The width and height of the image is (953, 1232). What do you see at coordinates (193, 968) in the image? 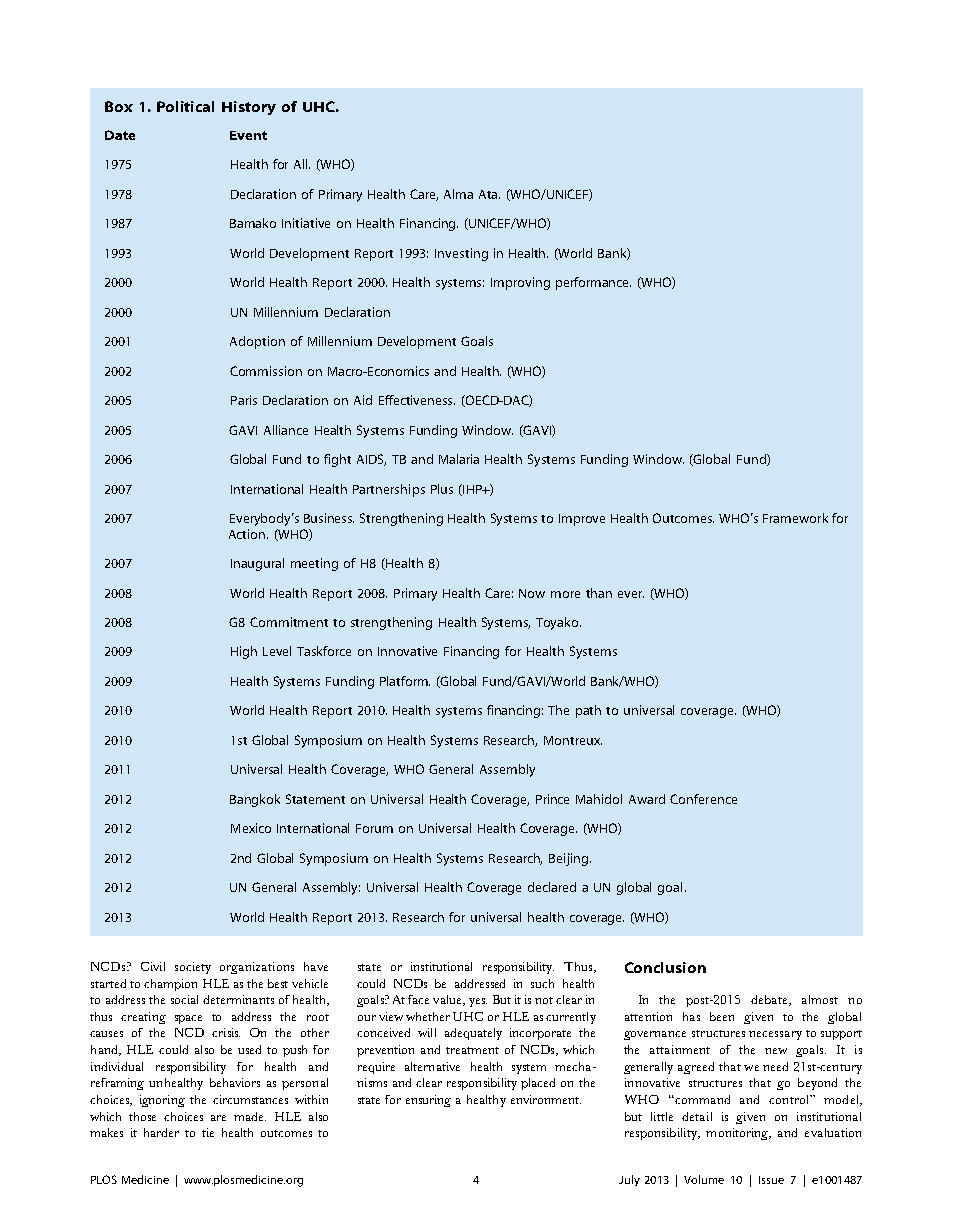
I see `society` at bounding box center [193, 968].
